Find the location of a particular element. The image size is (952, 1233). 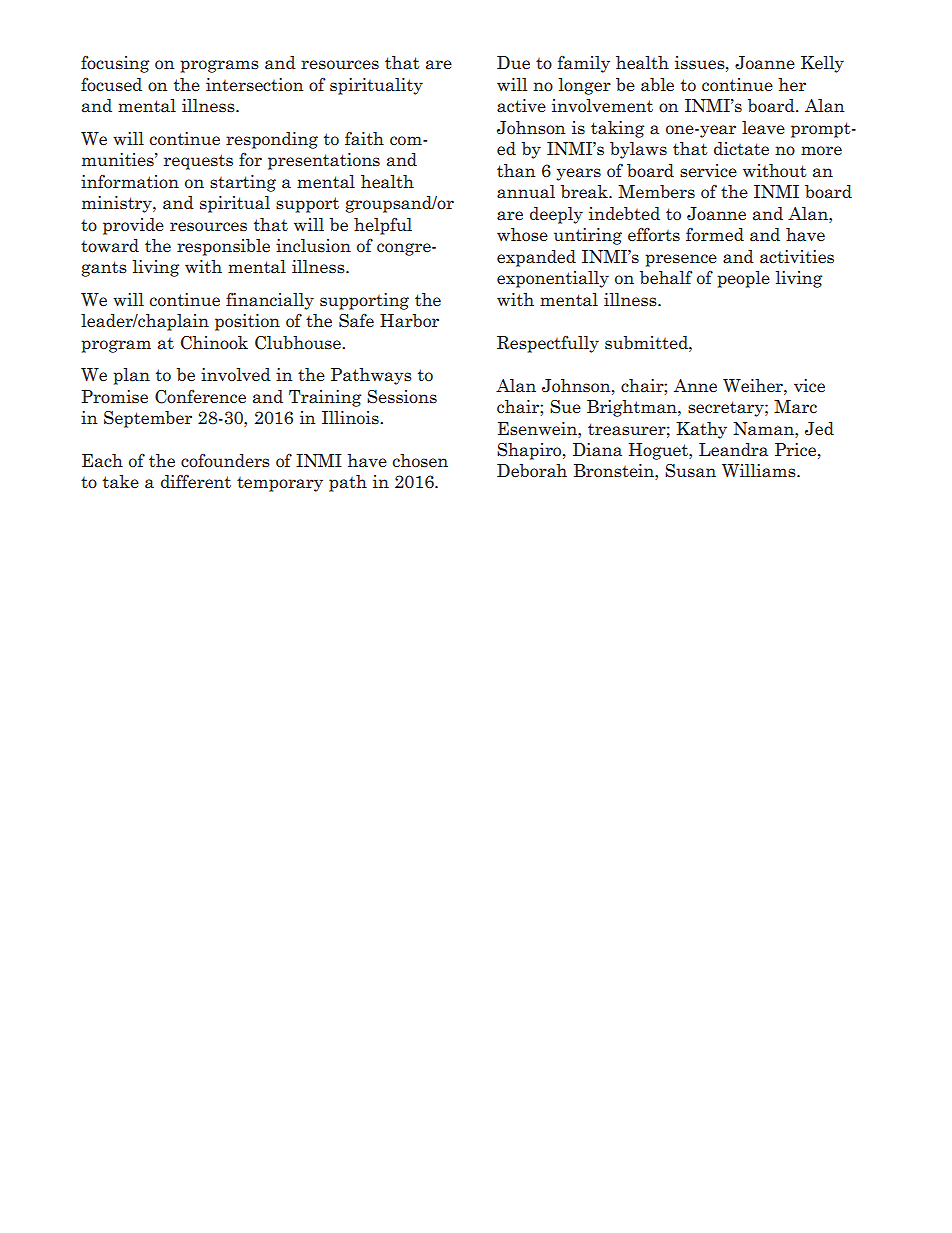

intersection is located at coordinates (254, 85).
